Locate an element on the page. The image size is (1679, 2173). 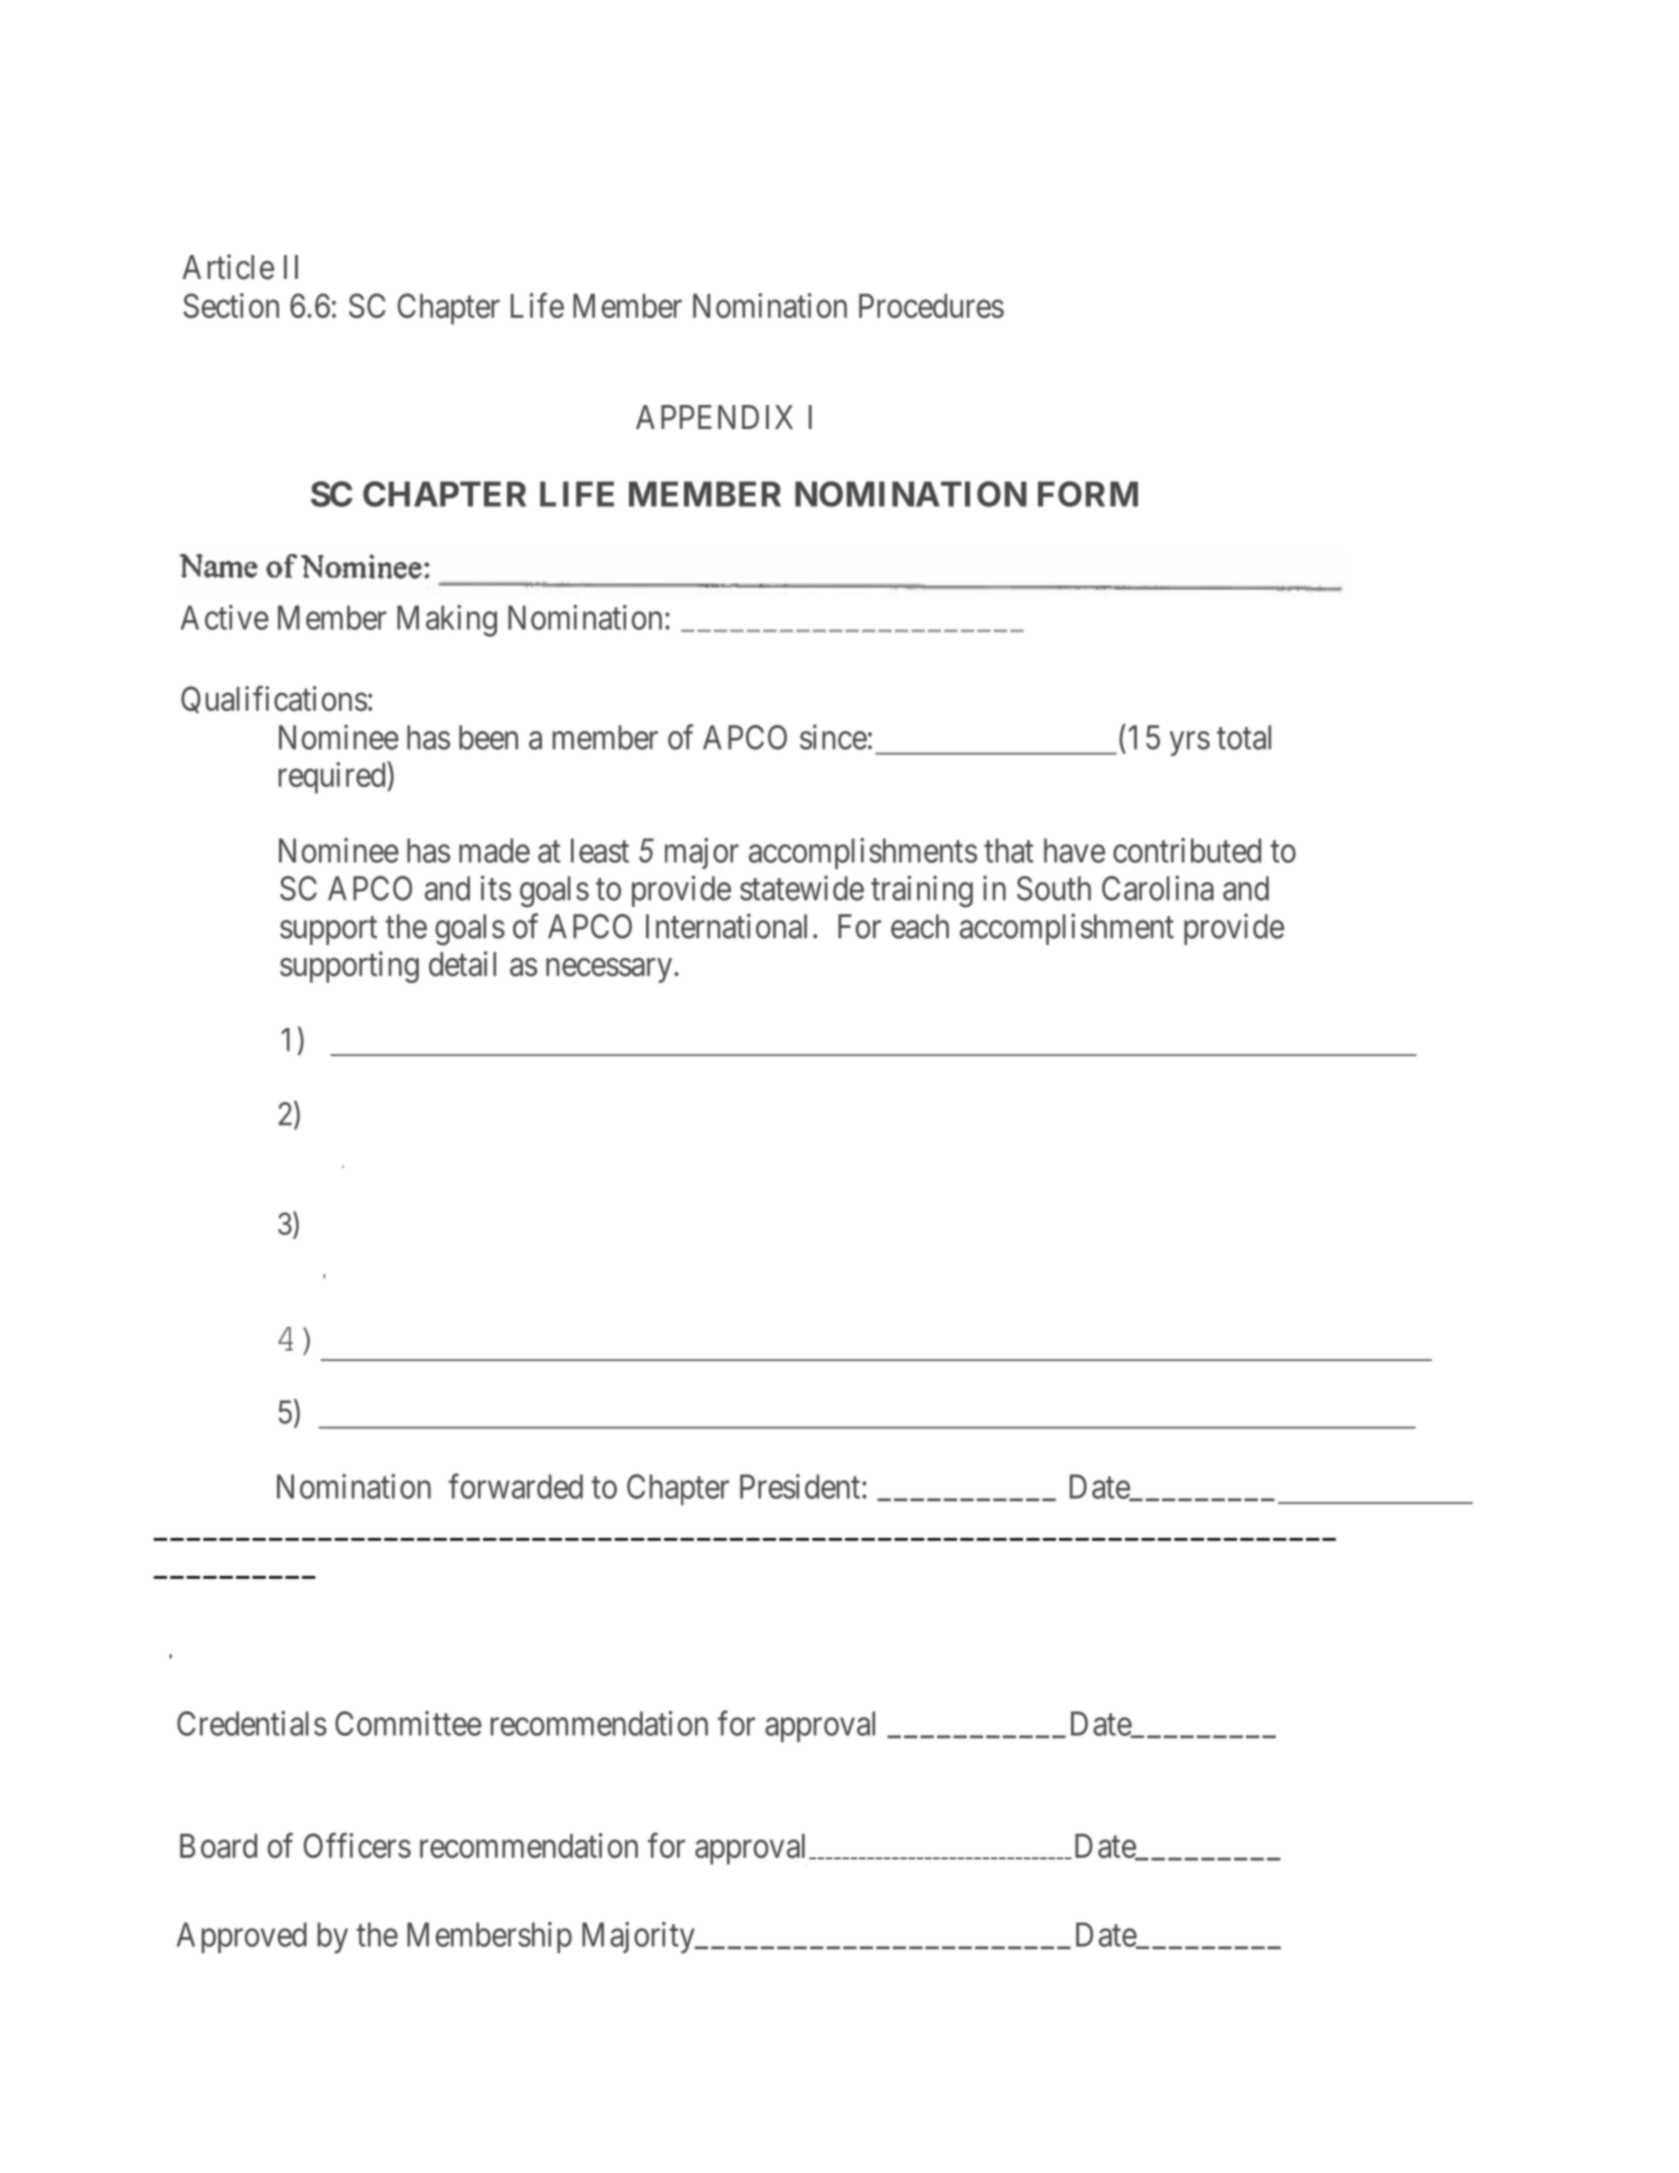
Carolina is located at coordinates (1158, 888).
